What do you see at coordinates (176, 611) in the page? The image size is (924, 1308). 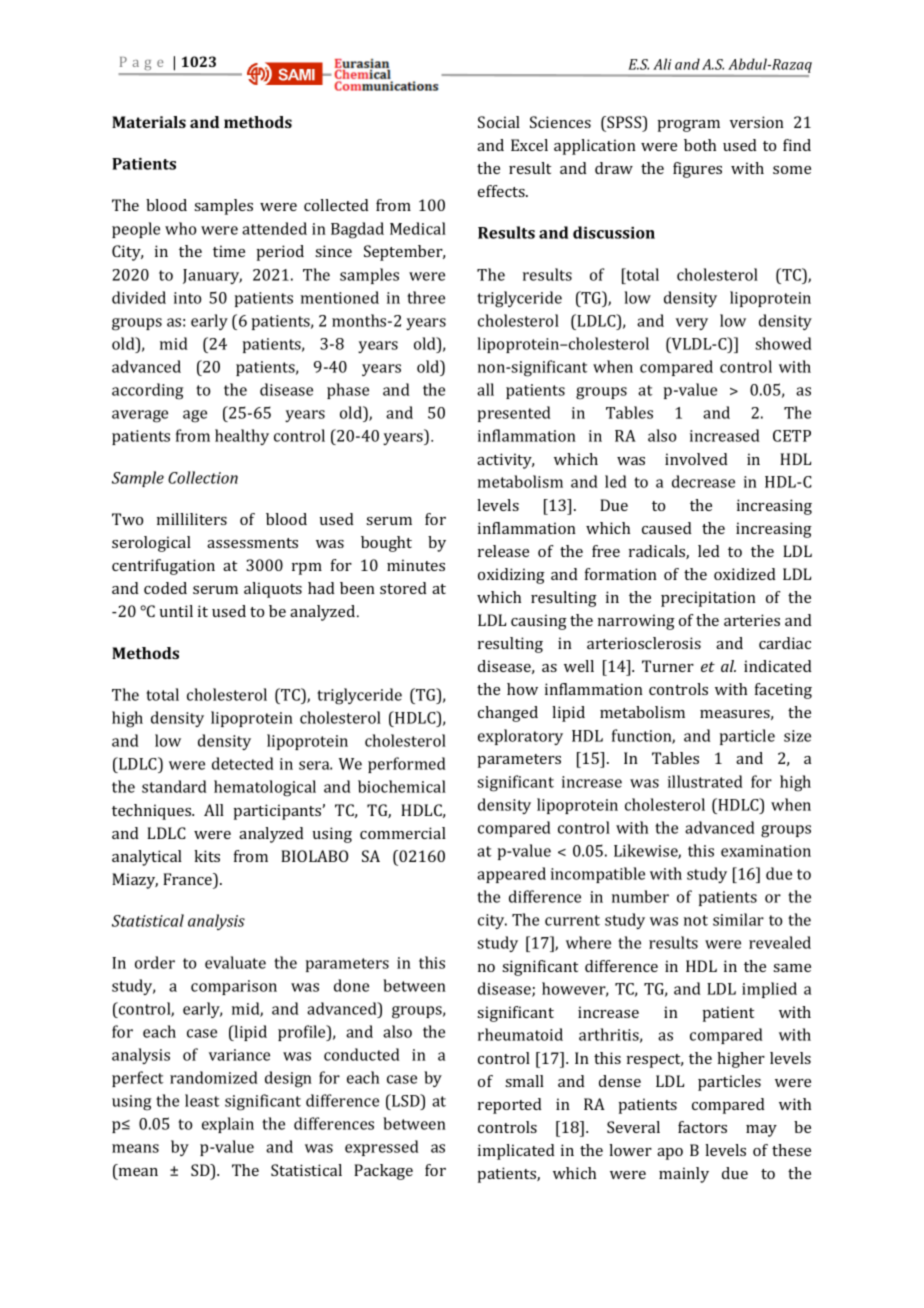 I see `until` at bounding box center [176, 611].
